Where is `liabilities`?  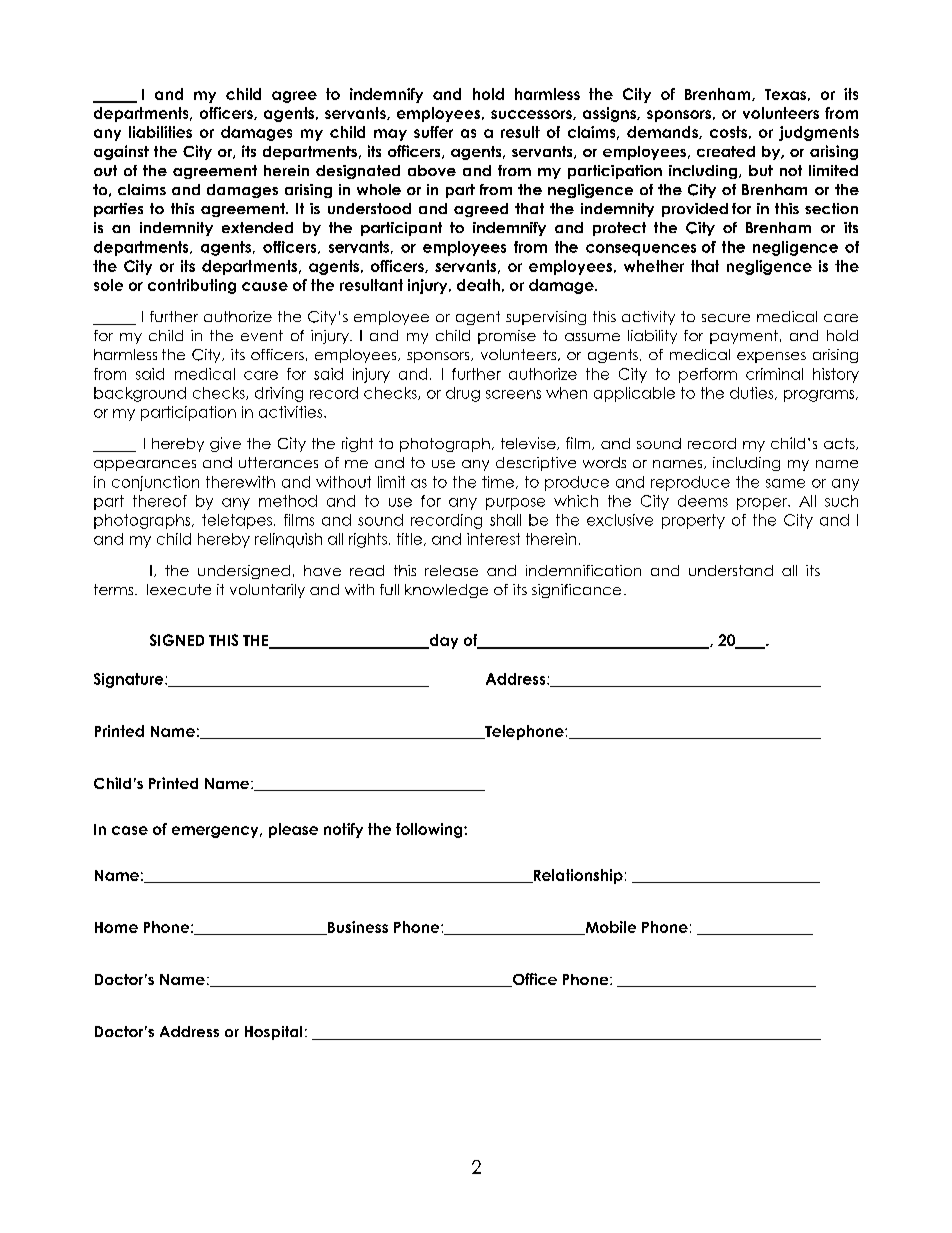
liabilities is located at coordinates (160, 132).
